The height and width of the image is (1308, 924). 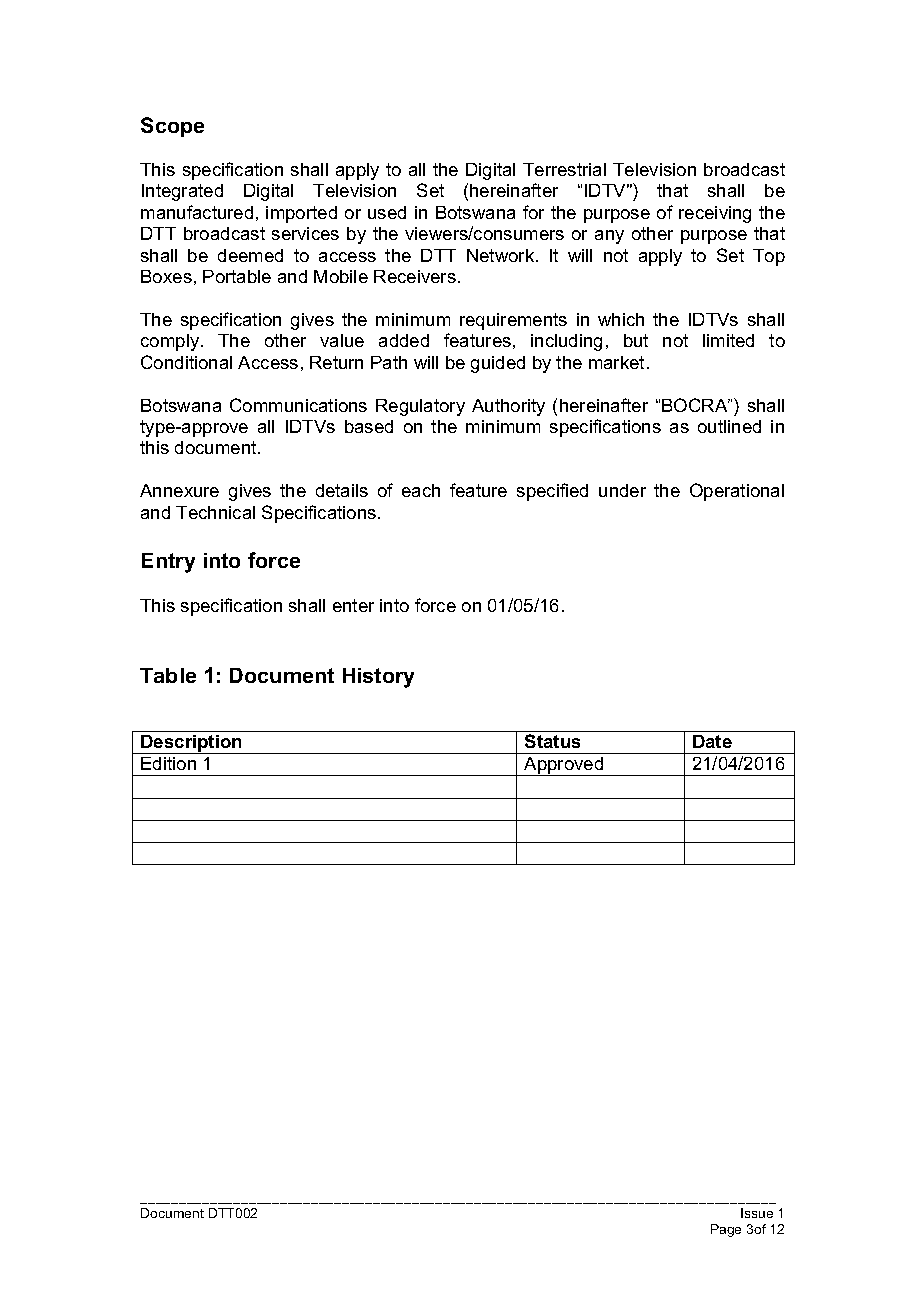 What do you see at coordinates (757, 1213) in the image?
I see `Issue` at bounding box center [757, 1213].
